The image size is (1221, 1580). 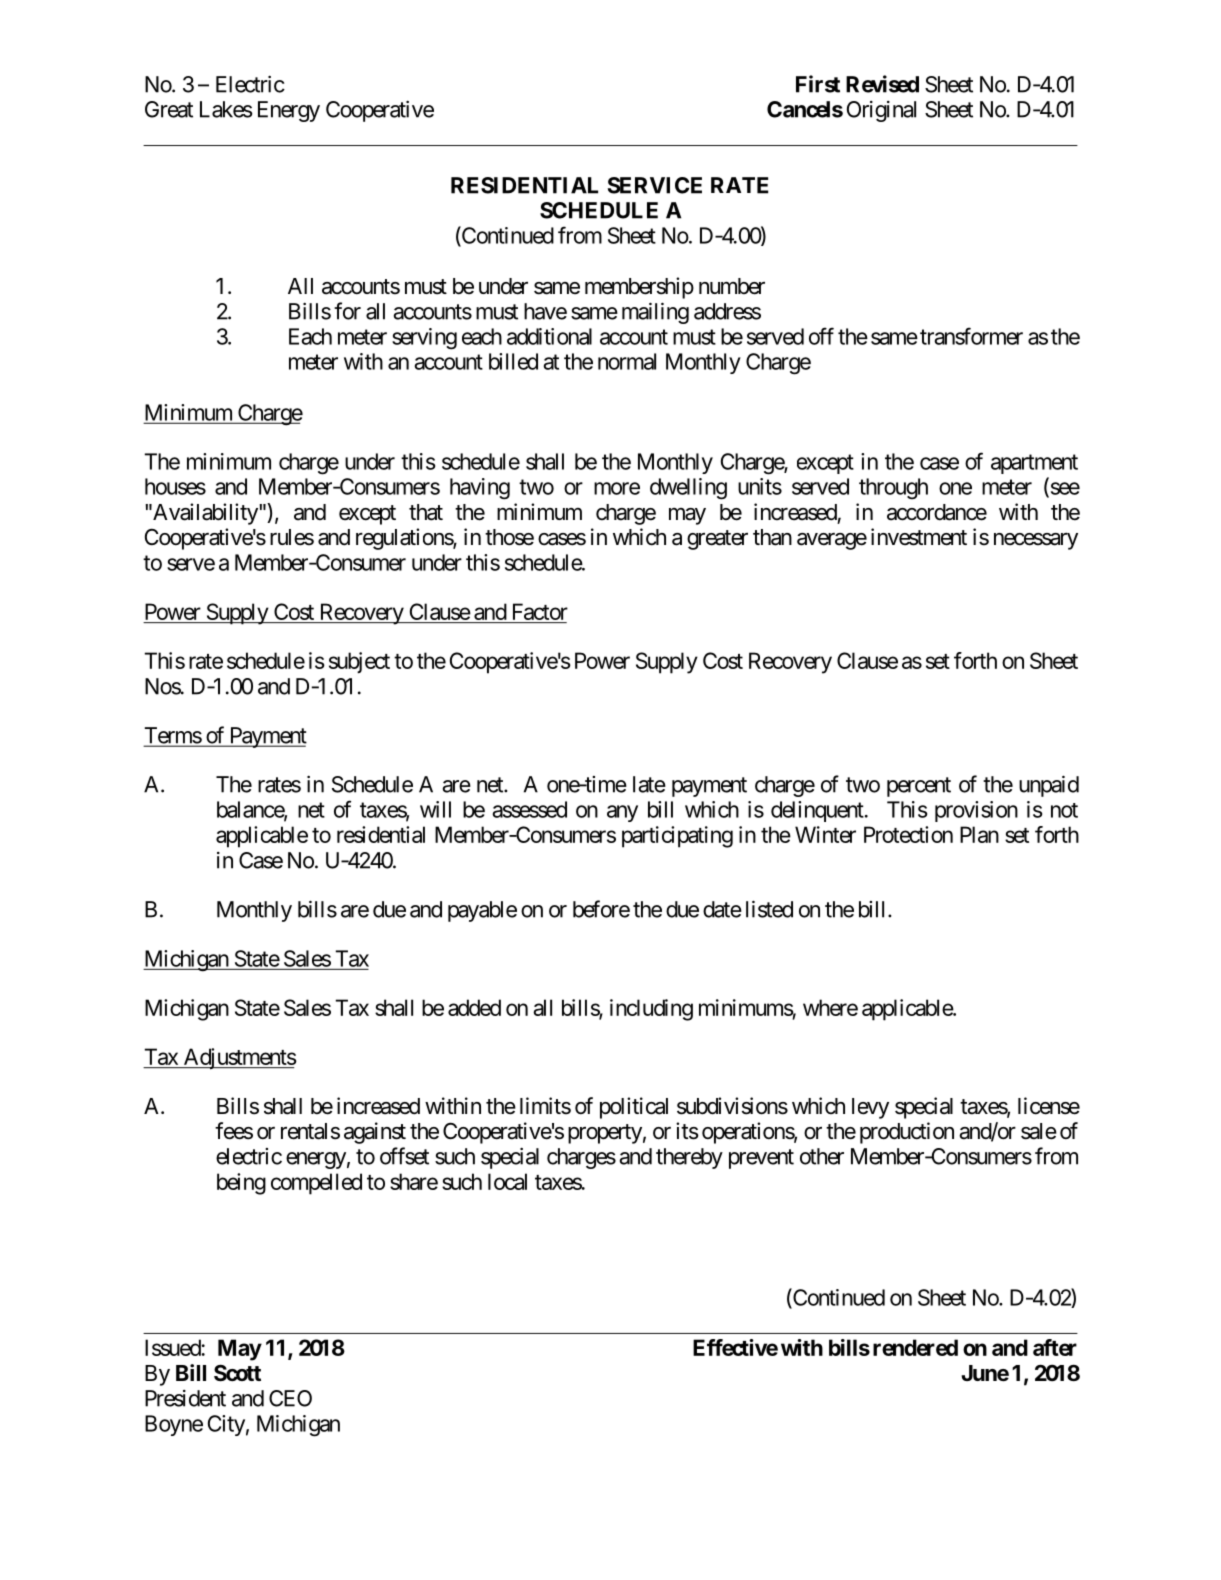 I want to click on that, so click(x=426, y=512).
